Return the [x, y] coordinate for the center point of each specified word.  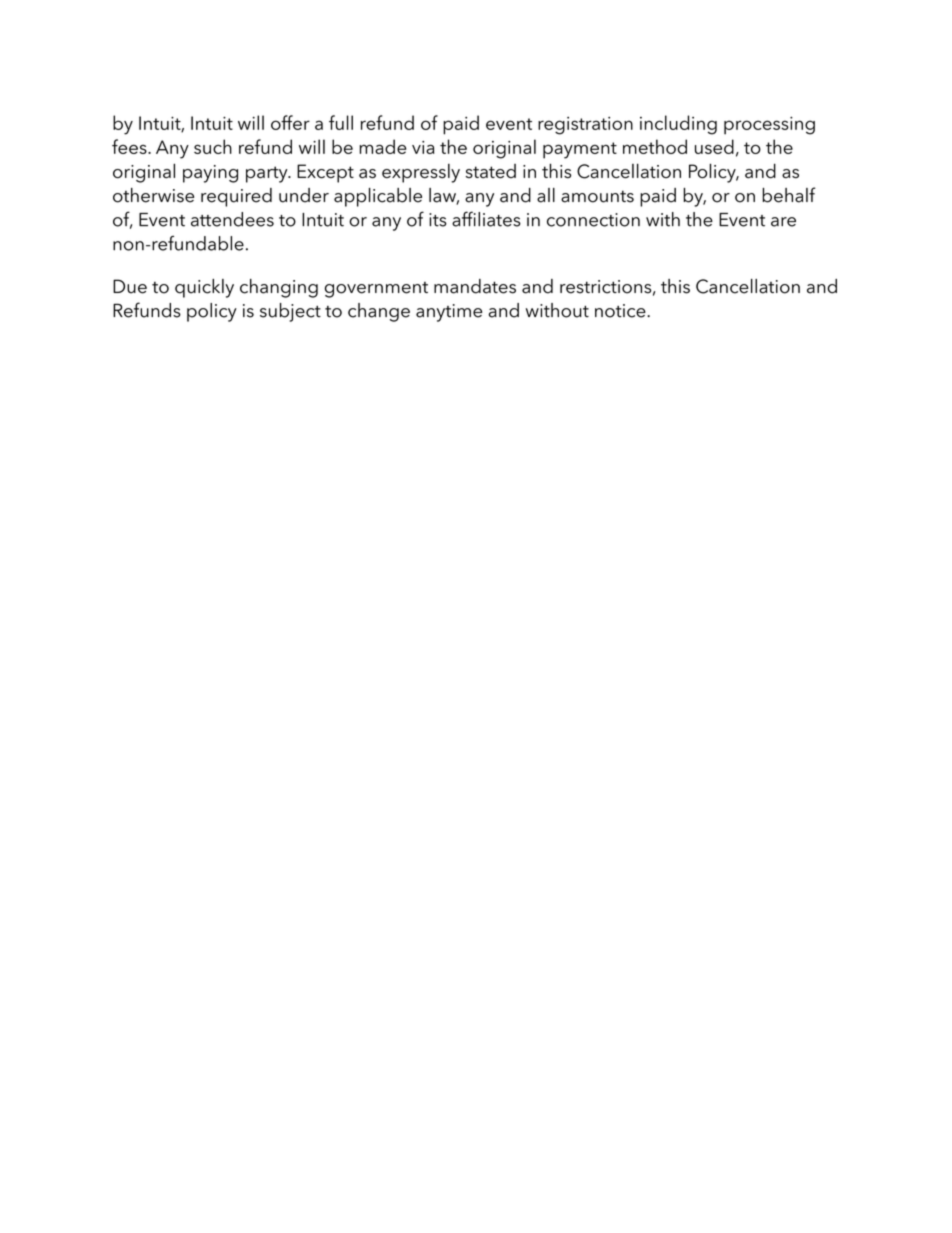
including [678, 125]
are [783, 222]
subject [290, 312]
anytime [449, 313]
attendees [232, 219]
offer [290, 122]
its [438, 220]
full [341, 122]
